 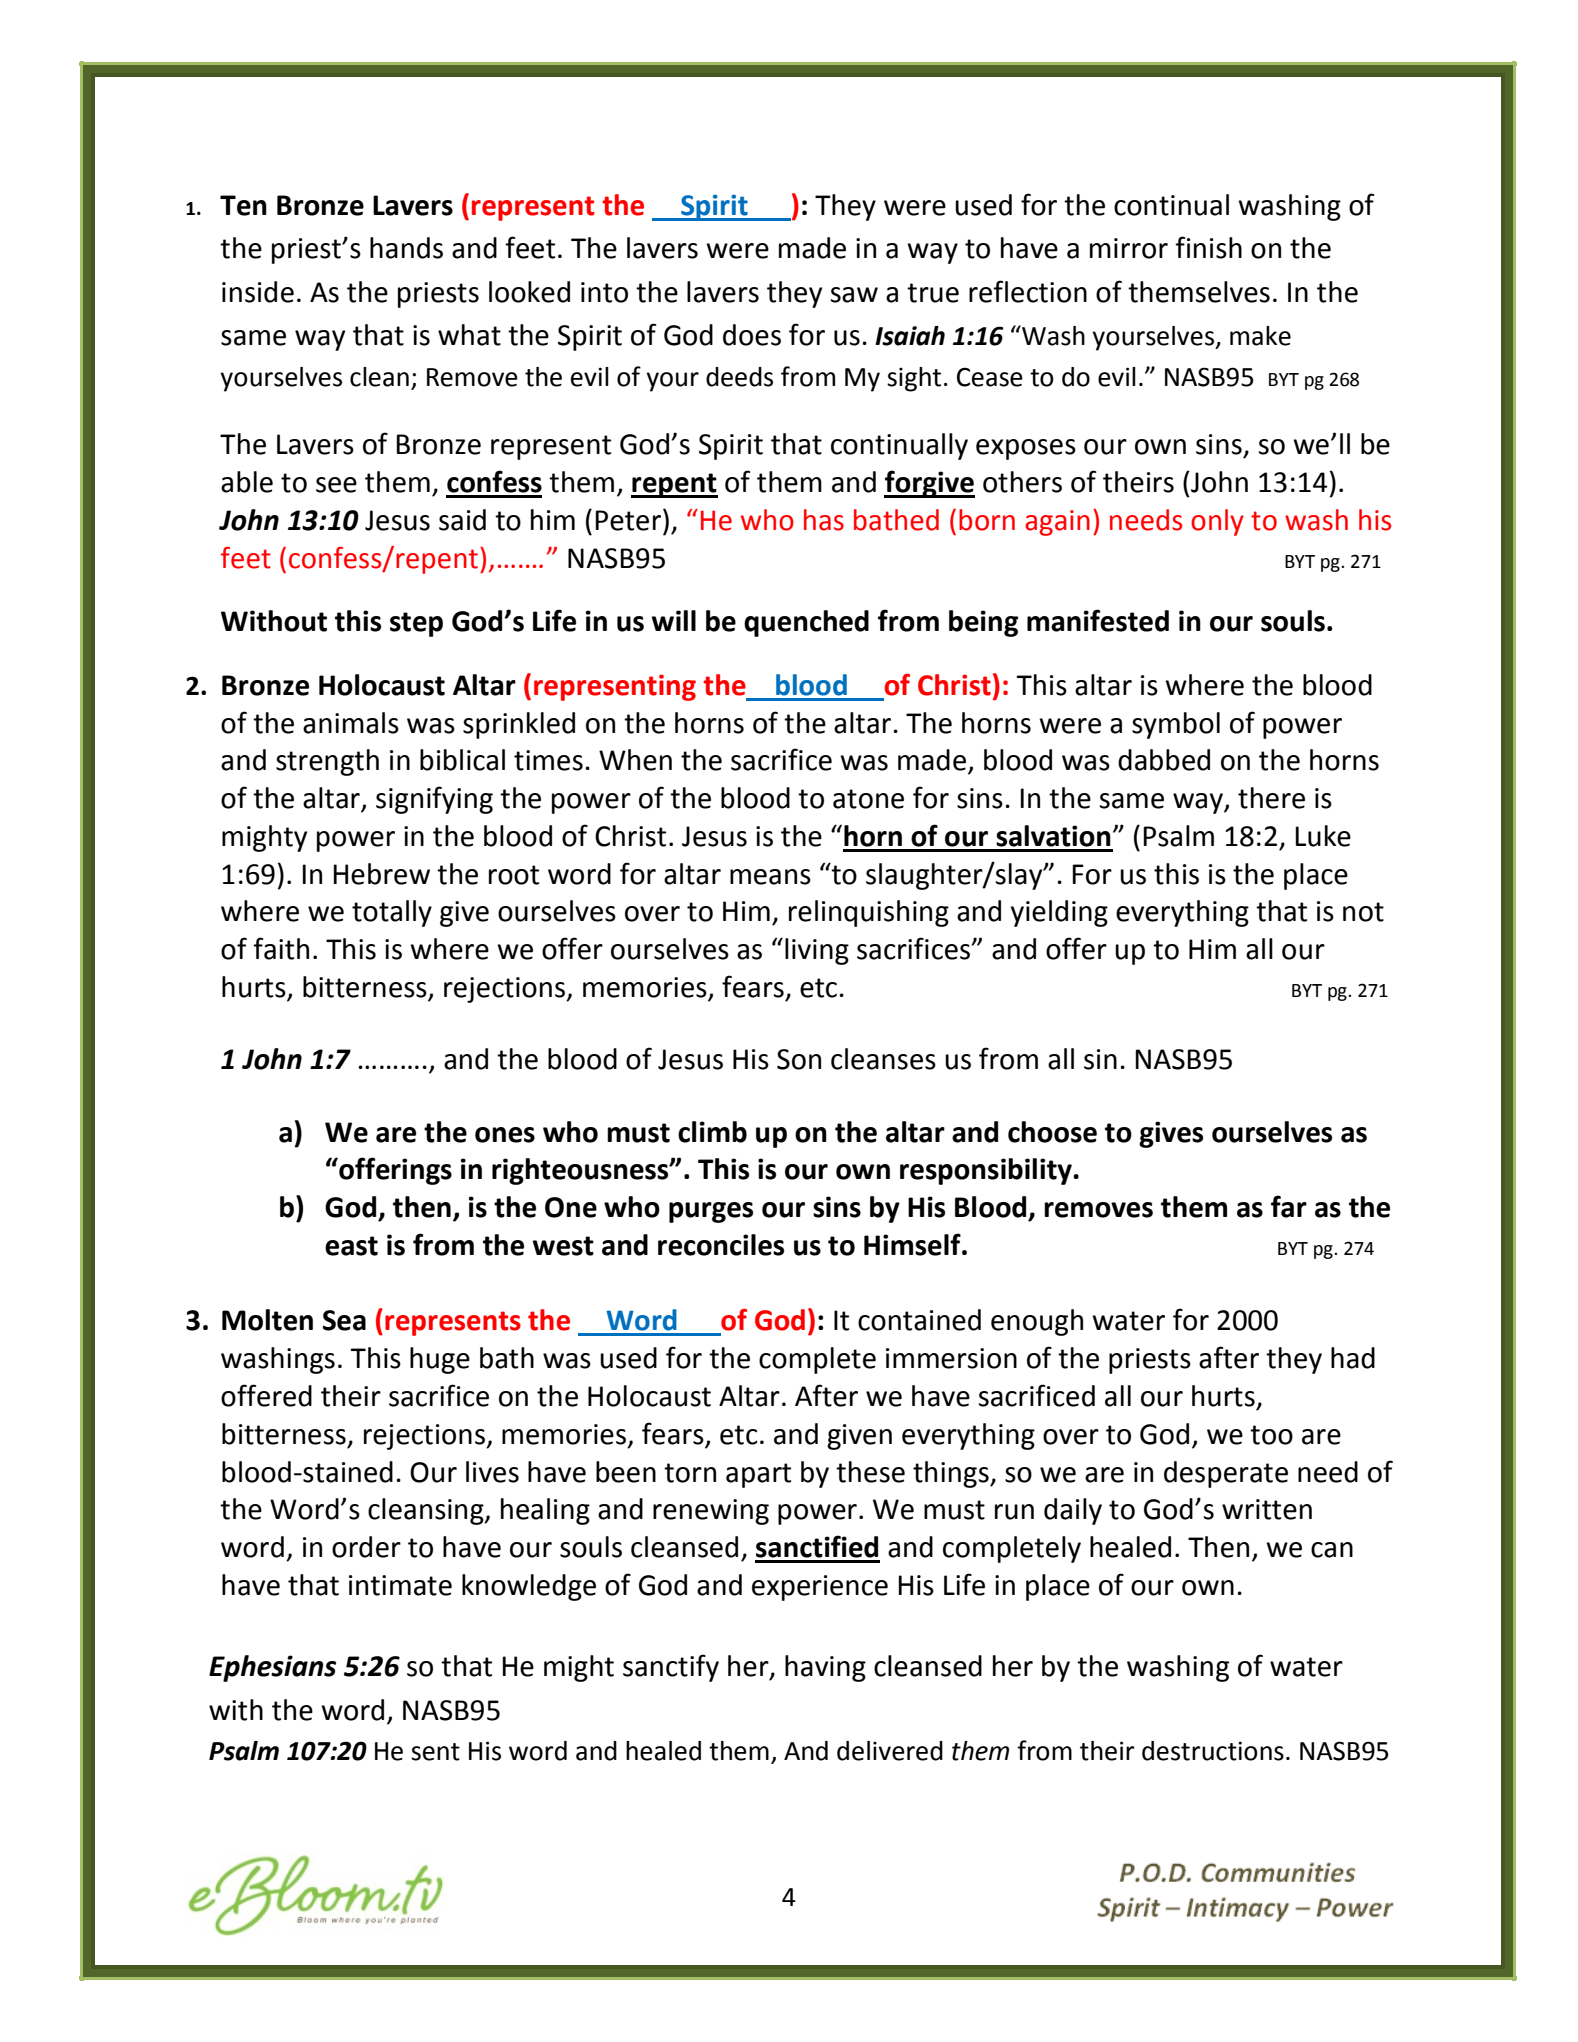 I want to click on symbol, so click(x=1176, y=725).
